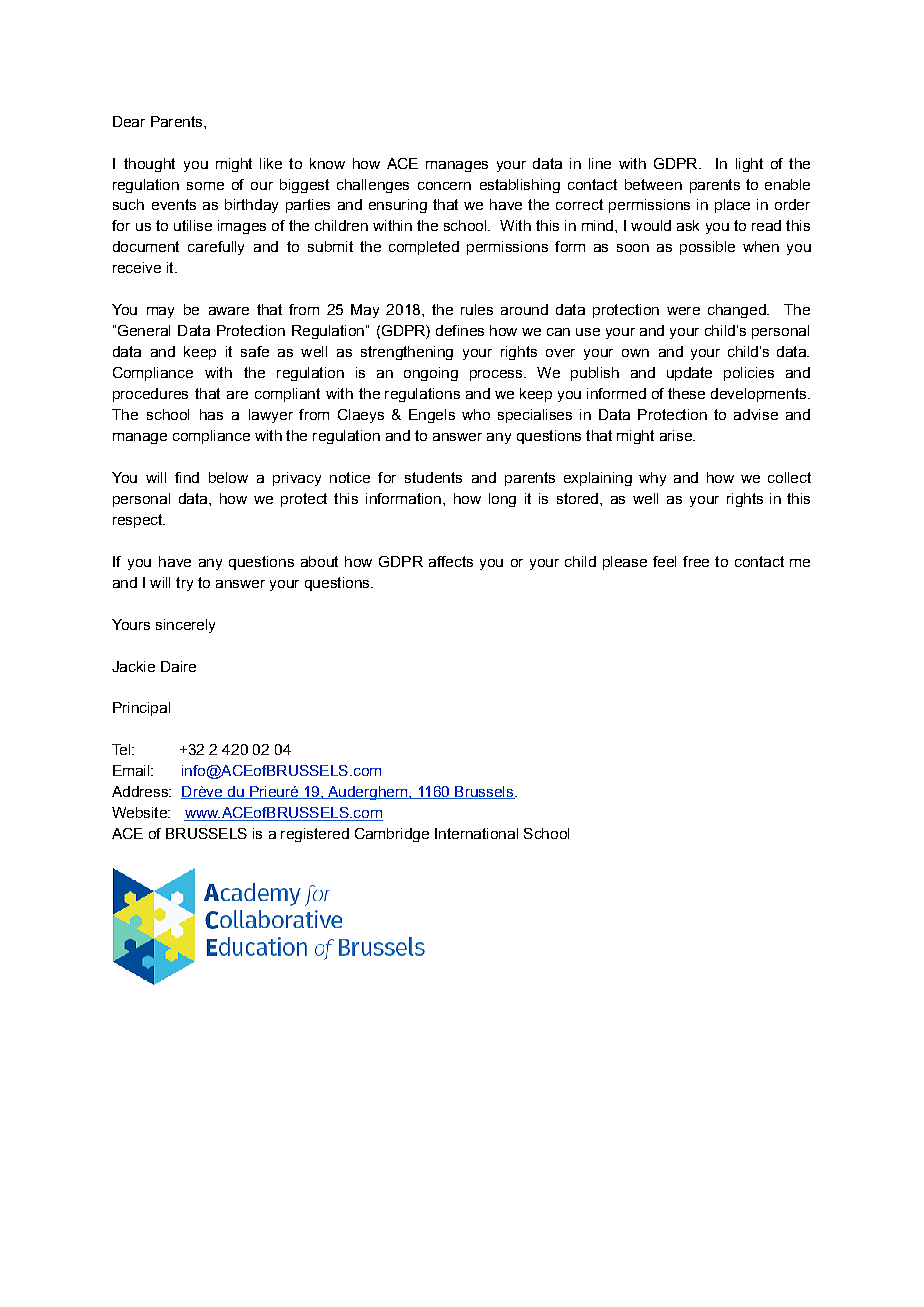 This screenshot has width=924, height=1307. Describe the element at coordinates (433, 477) in the screenshot. I see `students` at that location.
